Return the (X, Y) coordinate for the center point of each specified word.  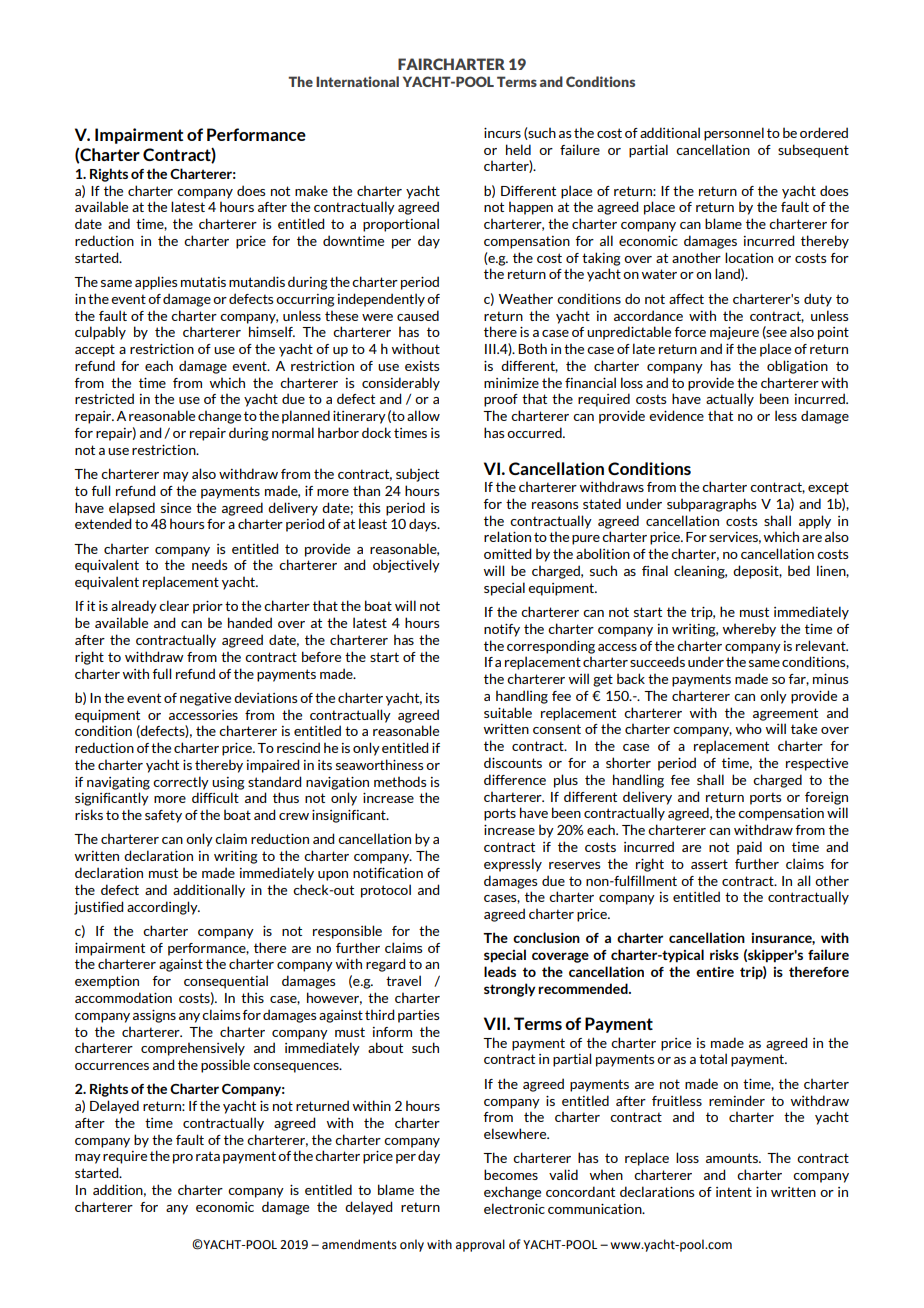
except (828, 488)
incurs (502, 133)
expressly (513, 865)
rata (208, 1156)
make (311, 190)
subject (417, 475)
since (176, 508)
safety (163, 816)
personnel (734, 134)
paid (749, 848)
